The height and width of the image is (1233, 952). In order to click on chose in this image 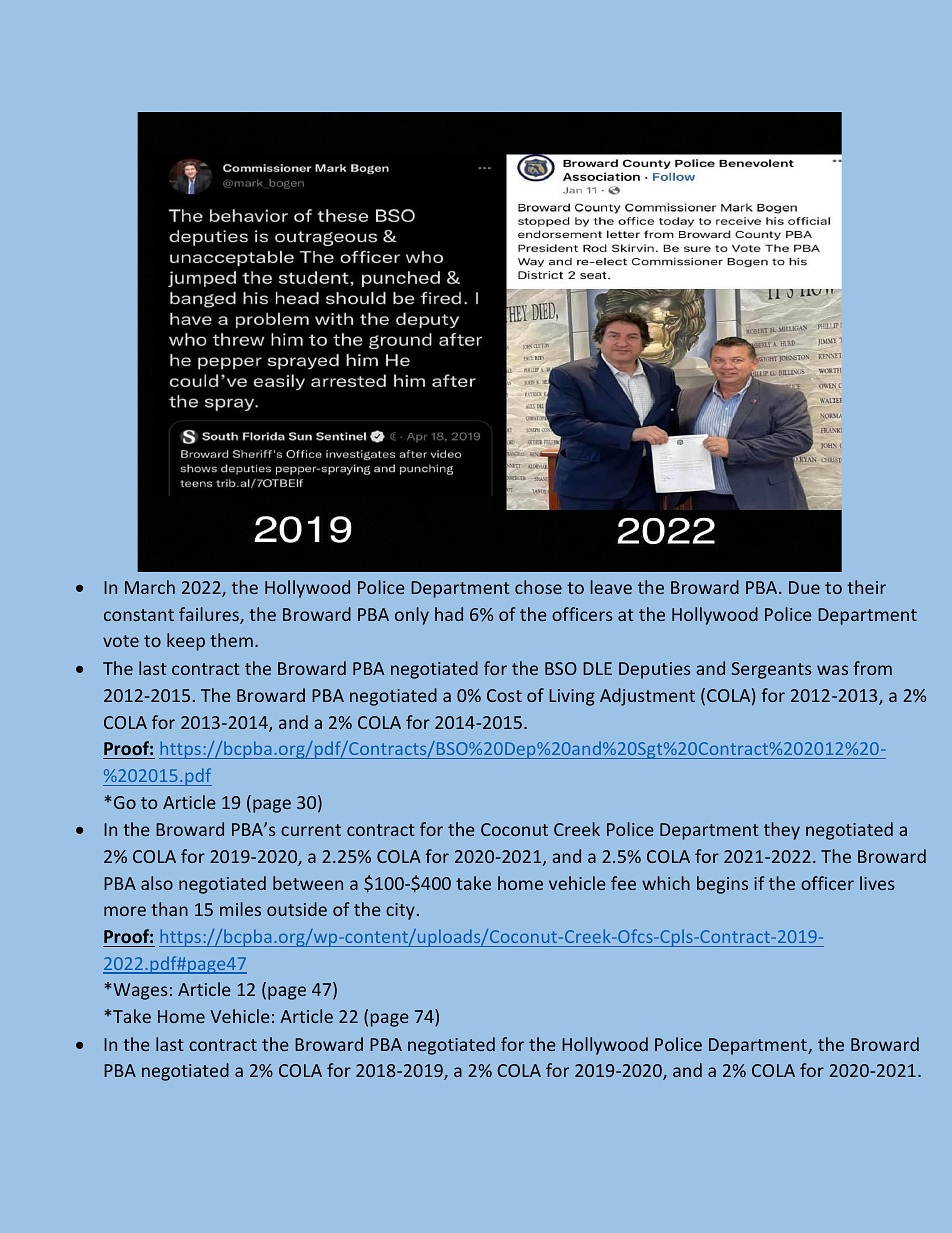, I will do `click(538, 587)`.
